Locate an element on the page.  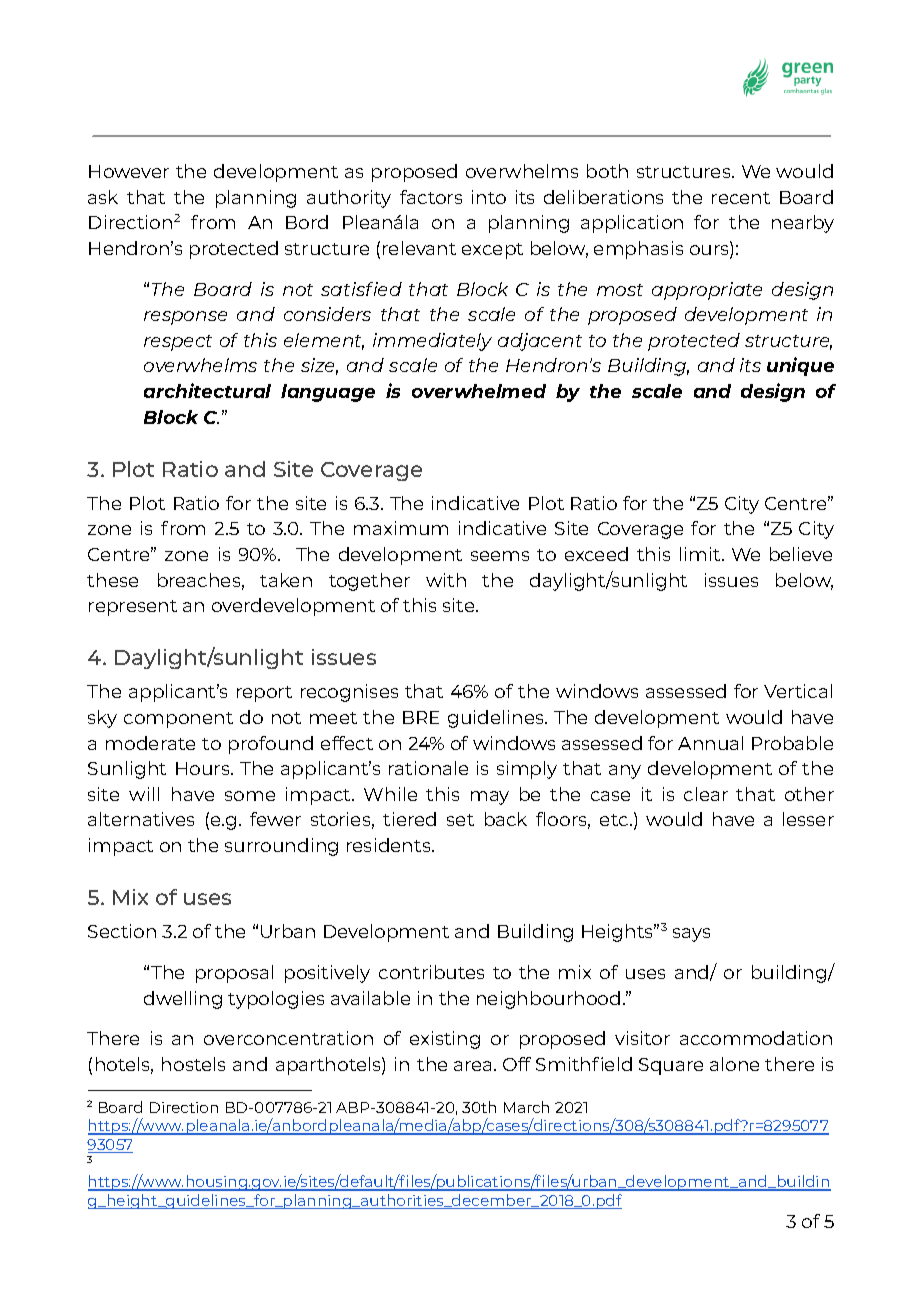
area is located at coordinates (474, 1066).
